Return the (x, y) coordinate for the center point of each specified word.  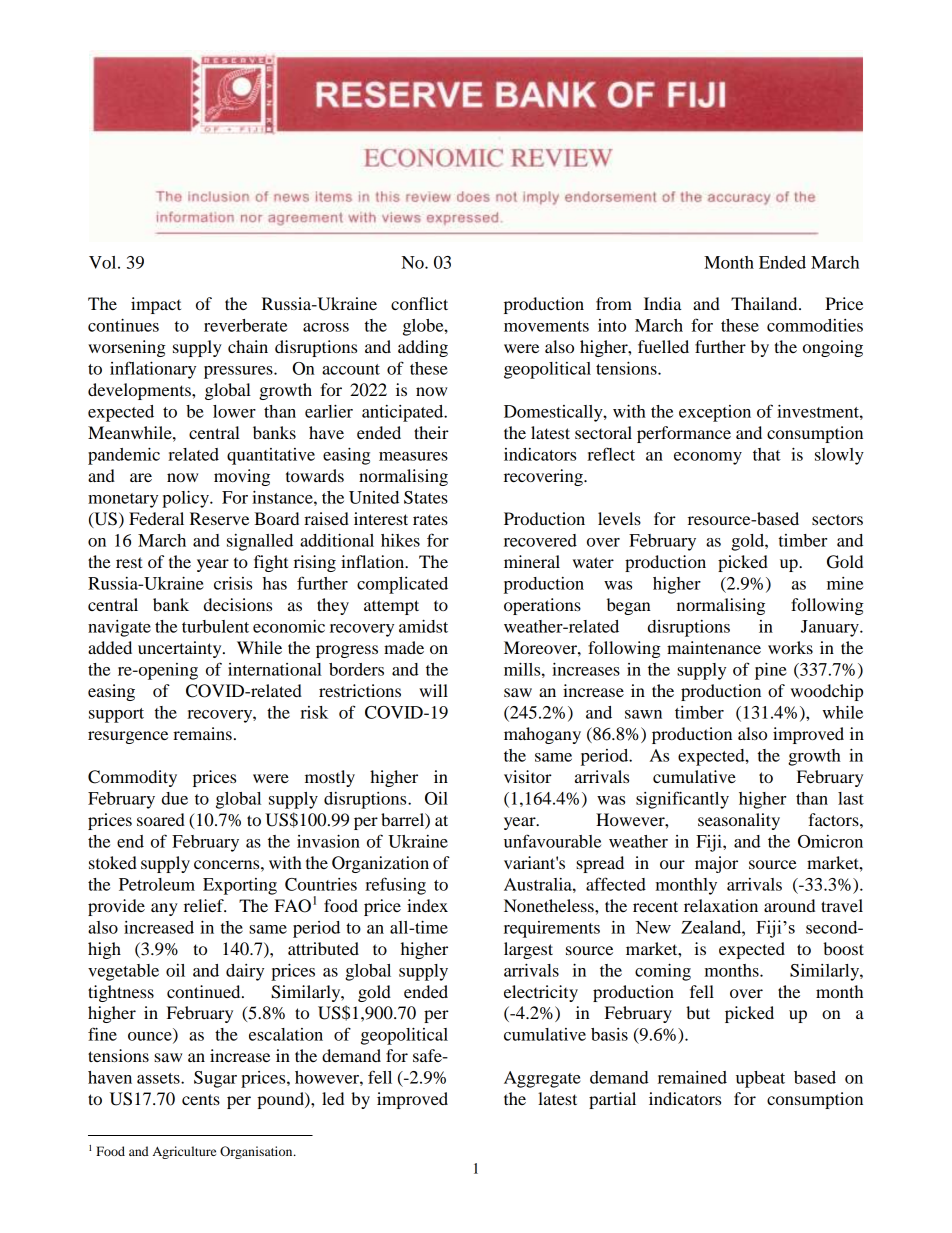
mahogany (542, 735)
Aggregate (542, 1079)
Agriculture (184, 1152)
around (789, 905)
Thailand (765, 303)
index (427, 905)
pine (771, 671)
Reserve (219, 518)
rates (430, 520)
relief (205, 905)
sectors (837, 519)
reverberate (245, 325)
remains (202, 733)
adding (423, 348)
